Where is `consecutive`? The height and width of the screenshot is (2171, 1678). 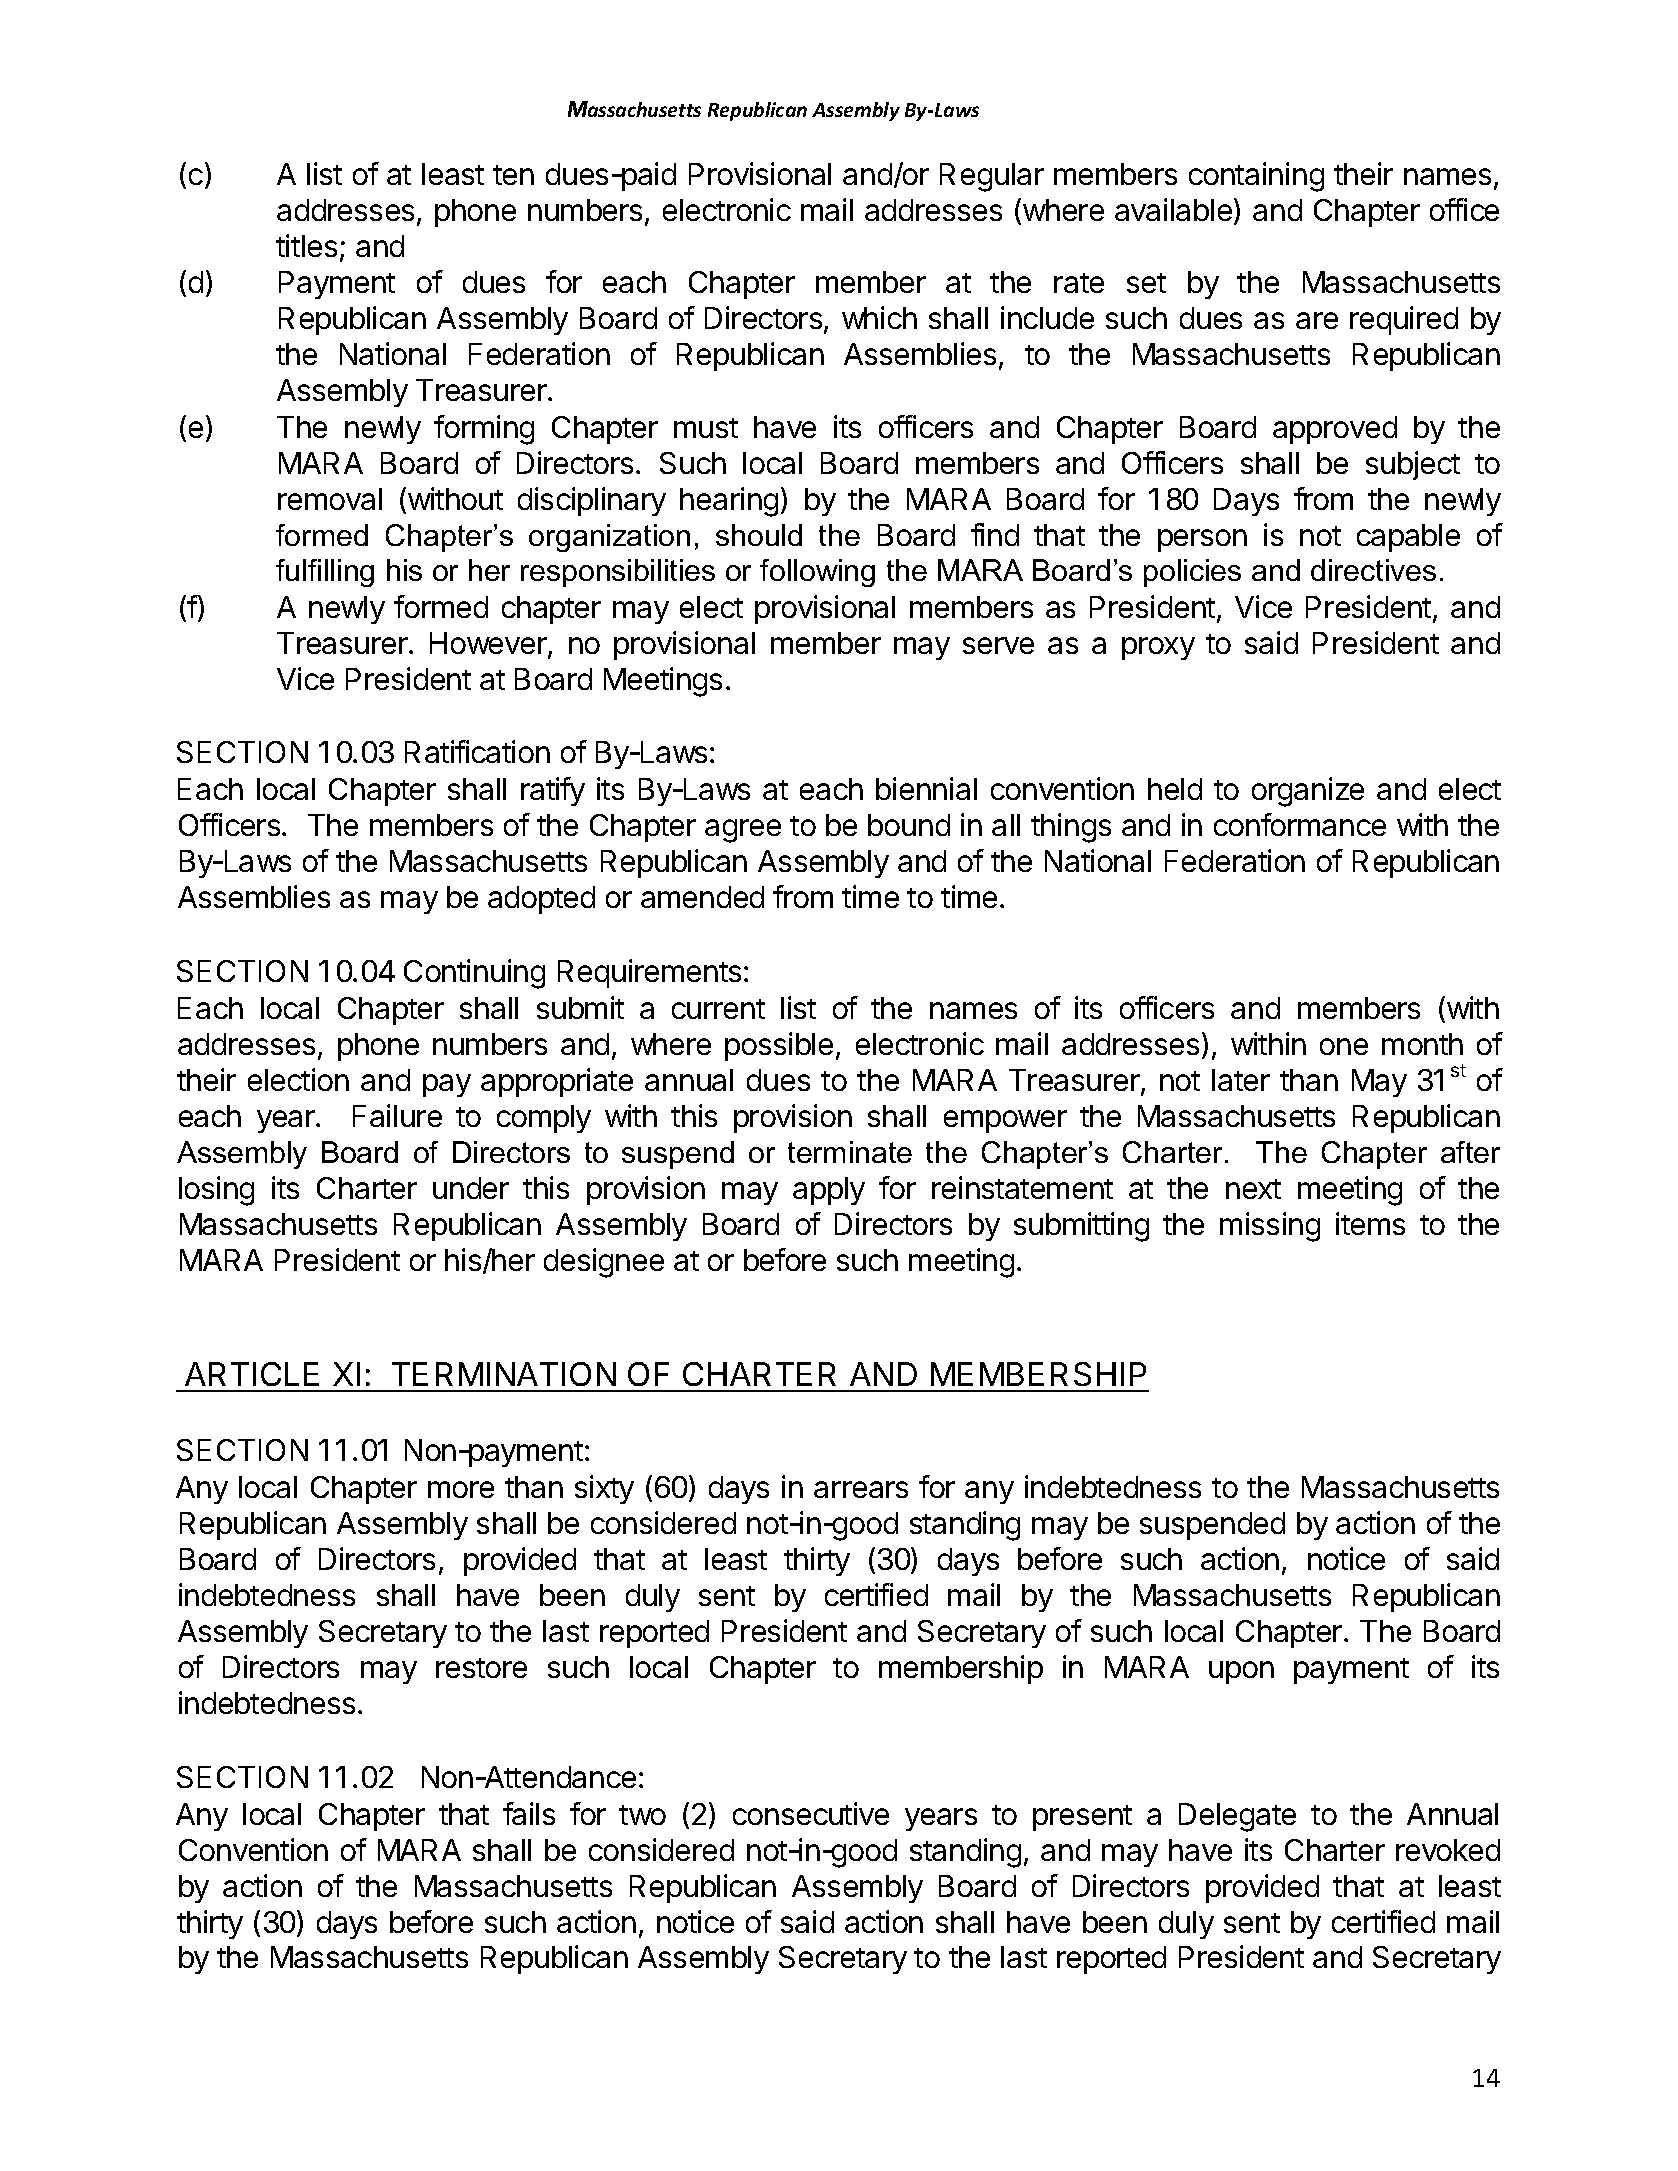 consecutive is located at coordinates (811, 1813).
